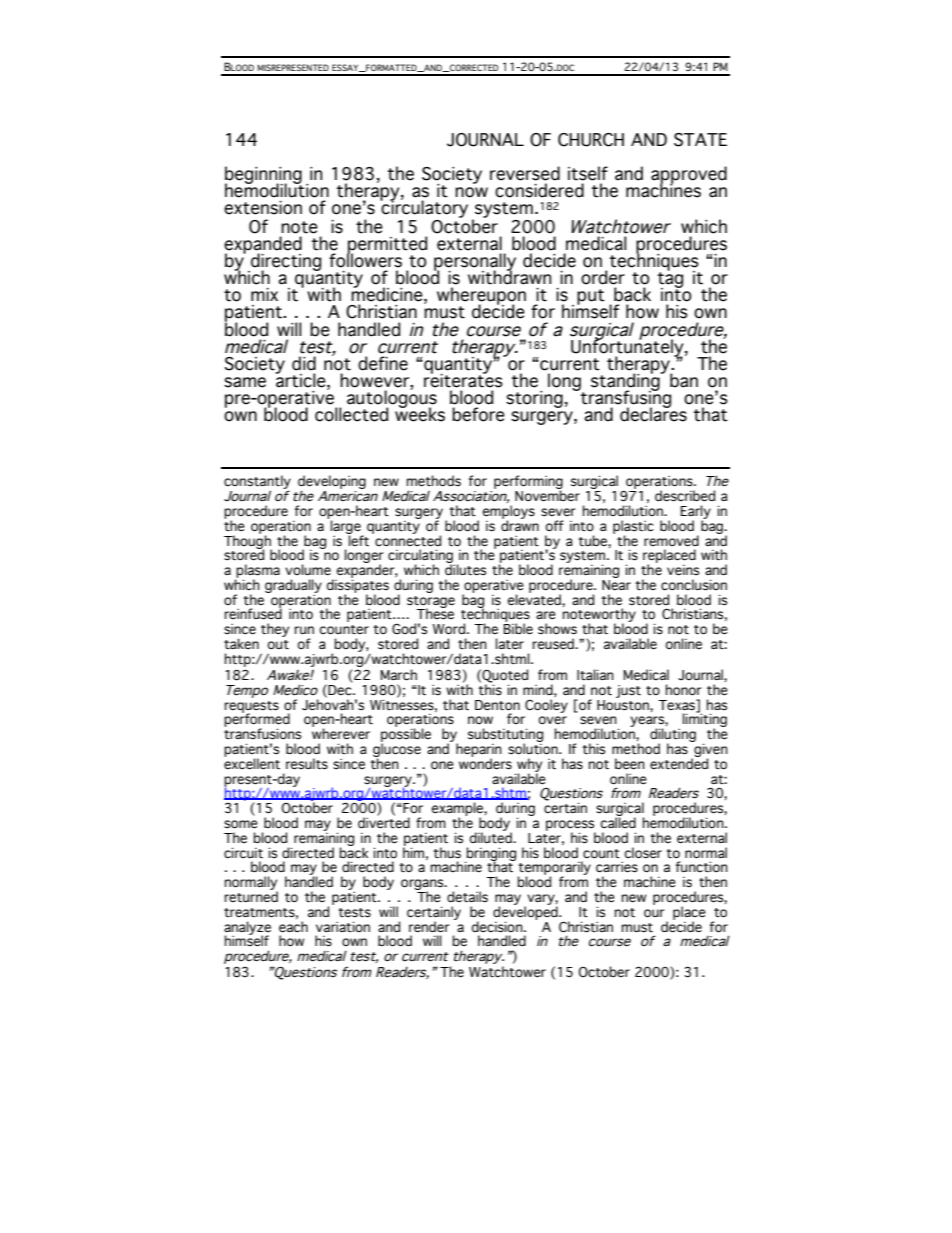  I want to click on described, so click(685, 496).
